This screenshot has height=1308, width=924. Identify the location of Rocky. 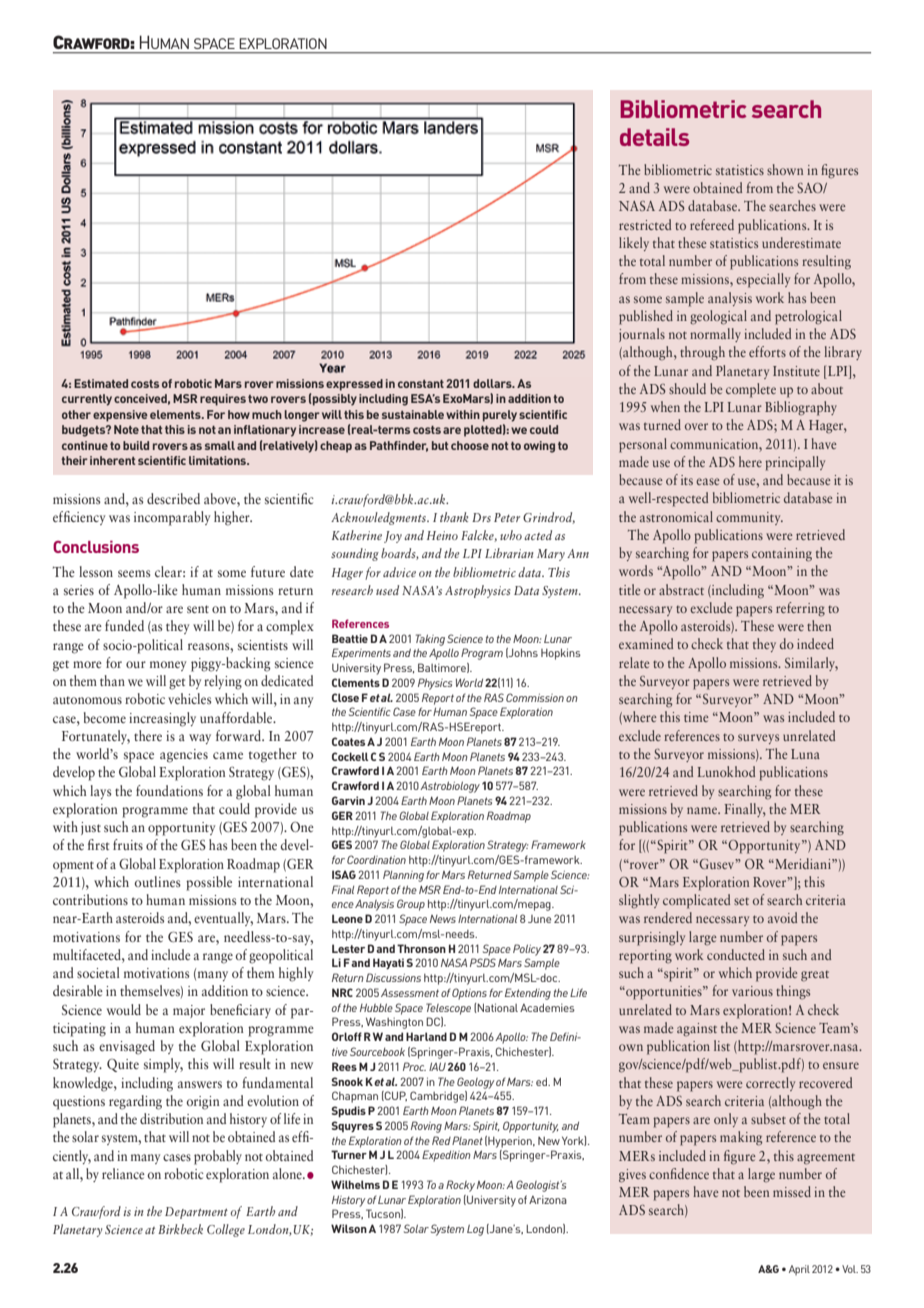
(460, 1186).
